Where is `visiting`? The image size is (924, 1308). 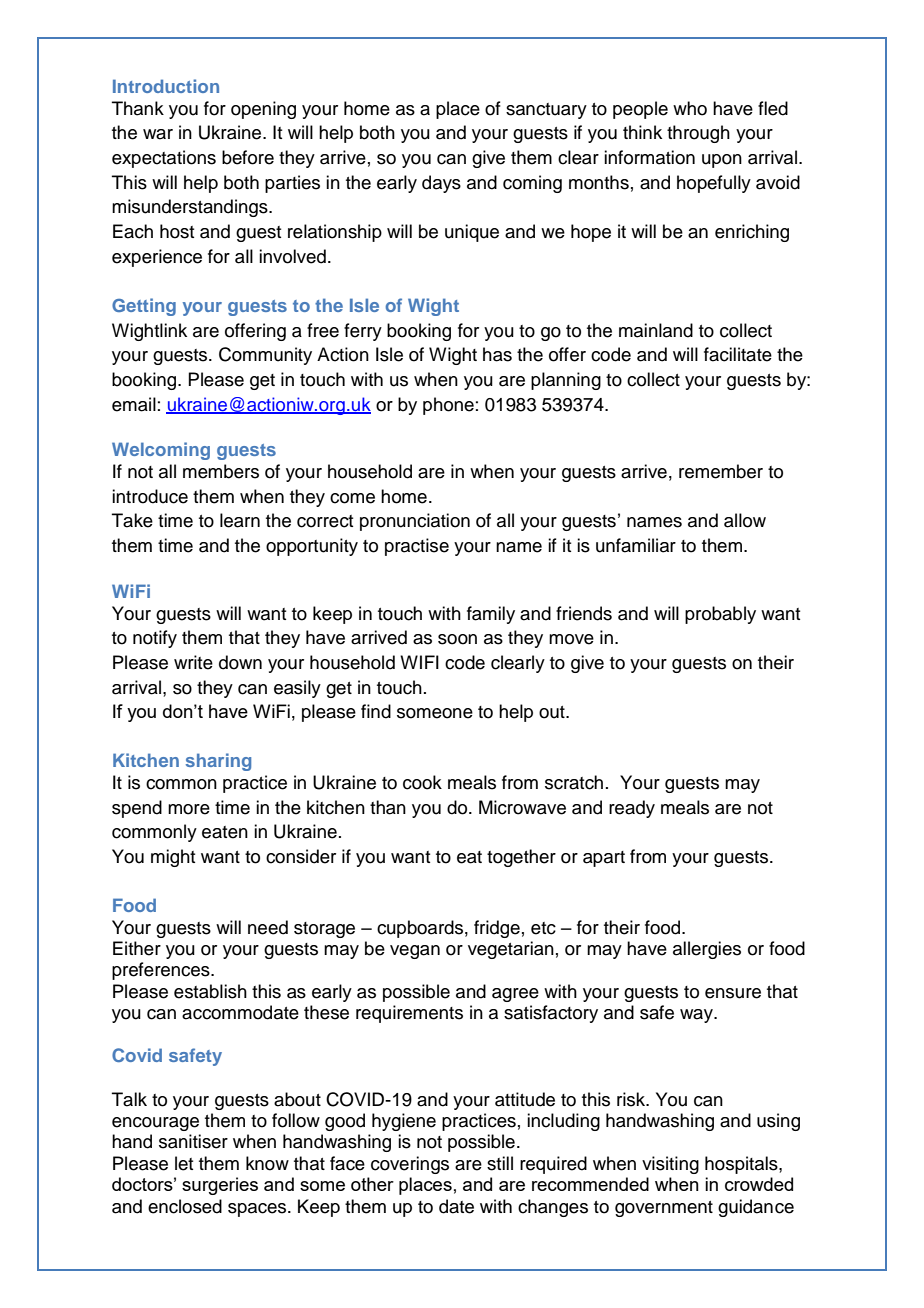
visiting is located at coordinates (670, 1165).
